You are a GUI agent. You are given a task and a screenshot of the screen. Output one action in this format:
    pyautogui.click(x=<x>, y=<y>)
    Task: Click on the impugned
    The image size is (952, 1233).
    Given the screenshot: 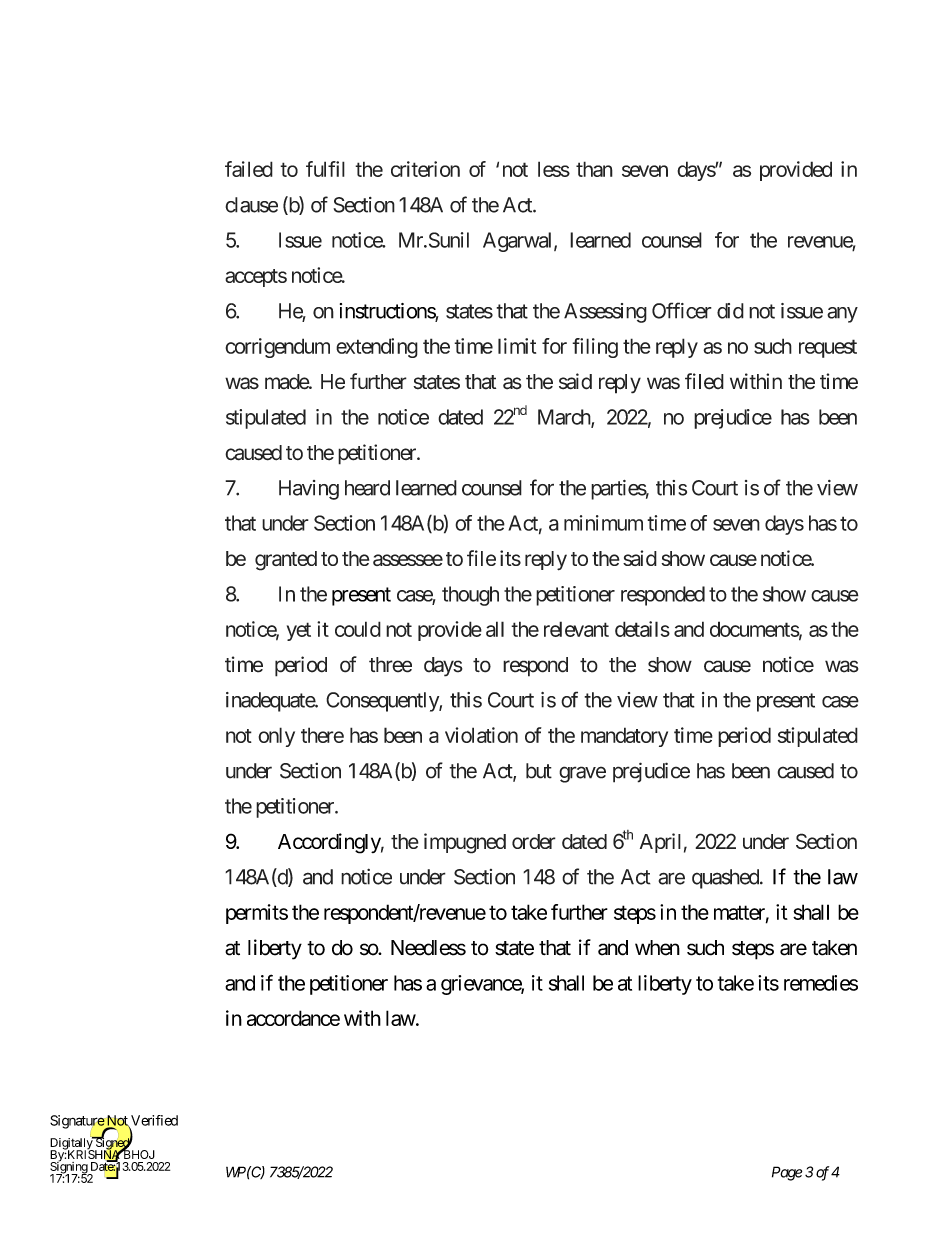 What is the action you would take?
    pyautogui.click(x=465, y=843)
